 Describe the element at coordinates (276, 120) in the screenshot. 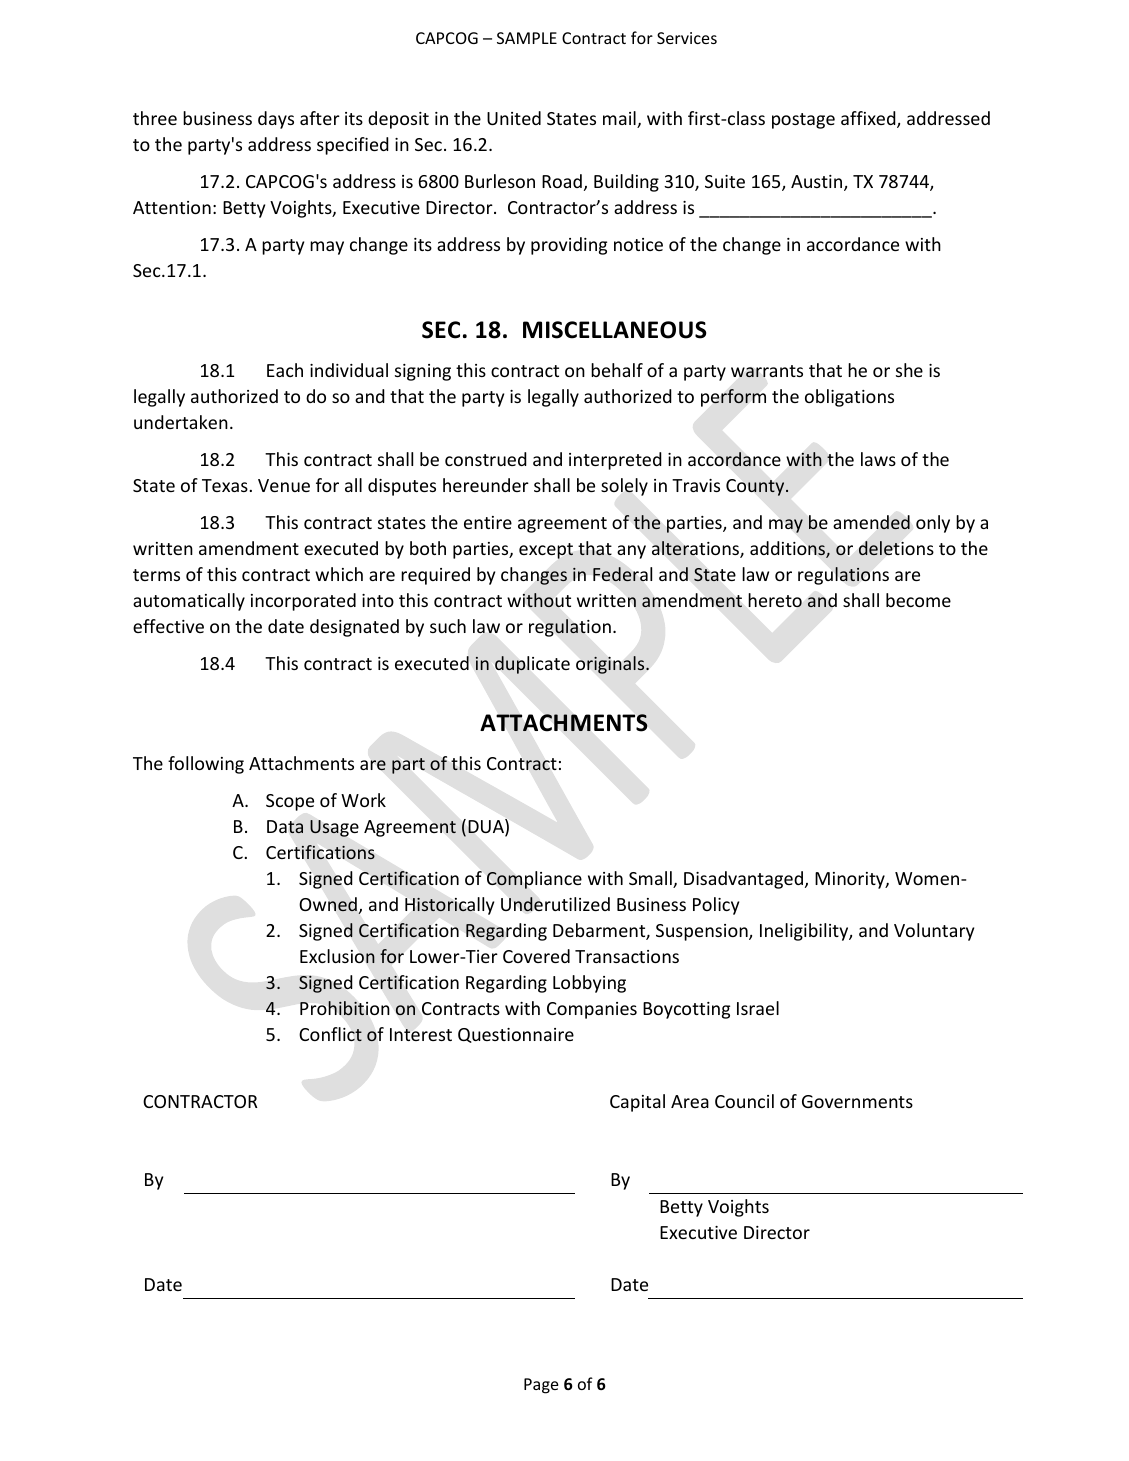

I see `days` at that location.
